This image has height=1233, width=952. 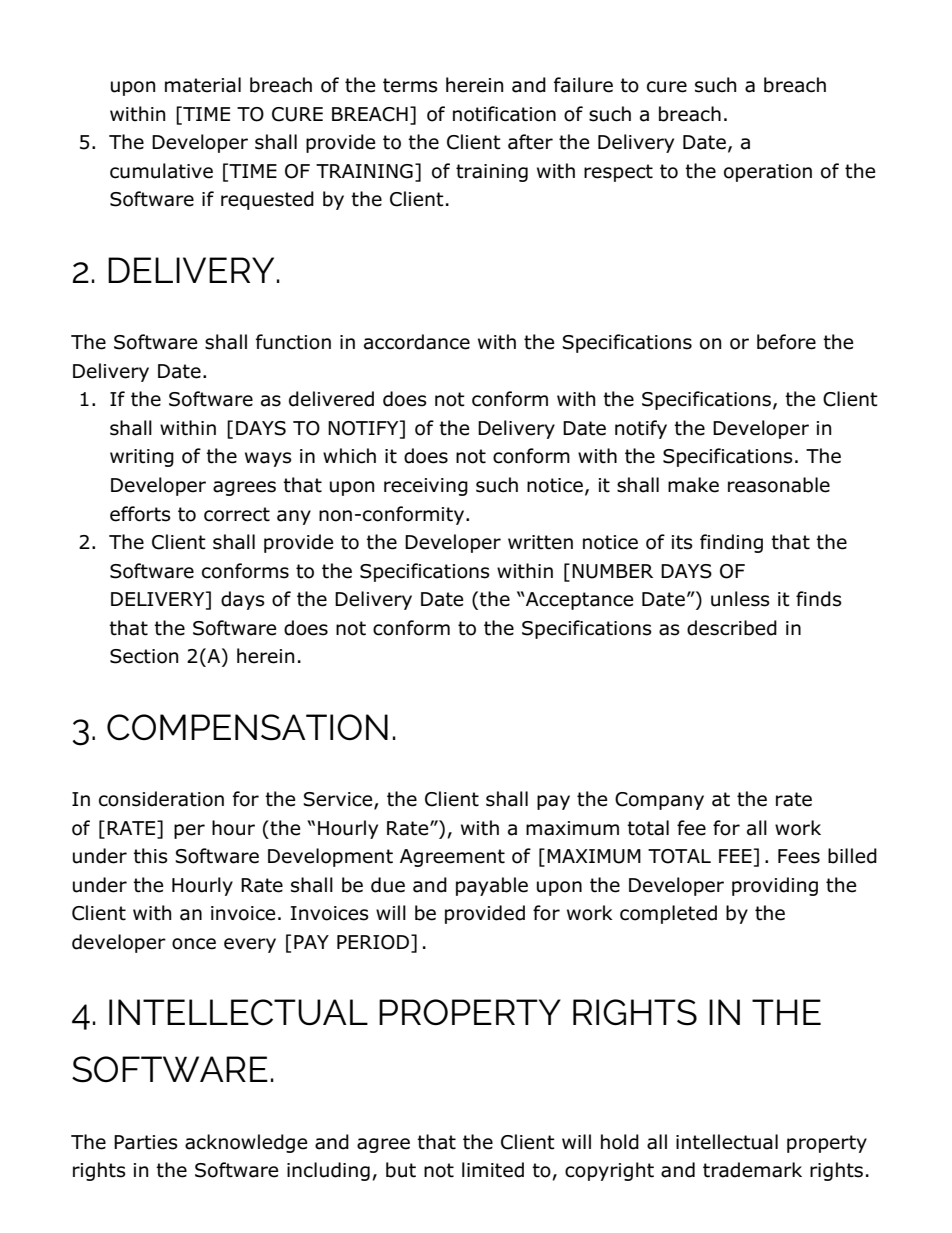 What do you see at coordinates (493, 1170) in the image?
I see `limited` at bounding box center [493, 1170].
